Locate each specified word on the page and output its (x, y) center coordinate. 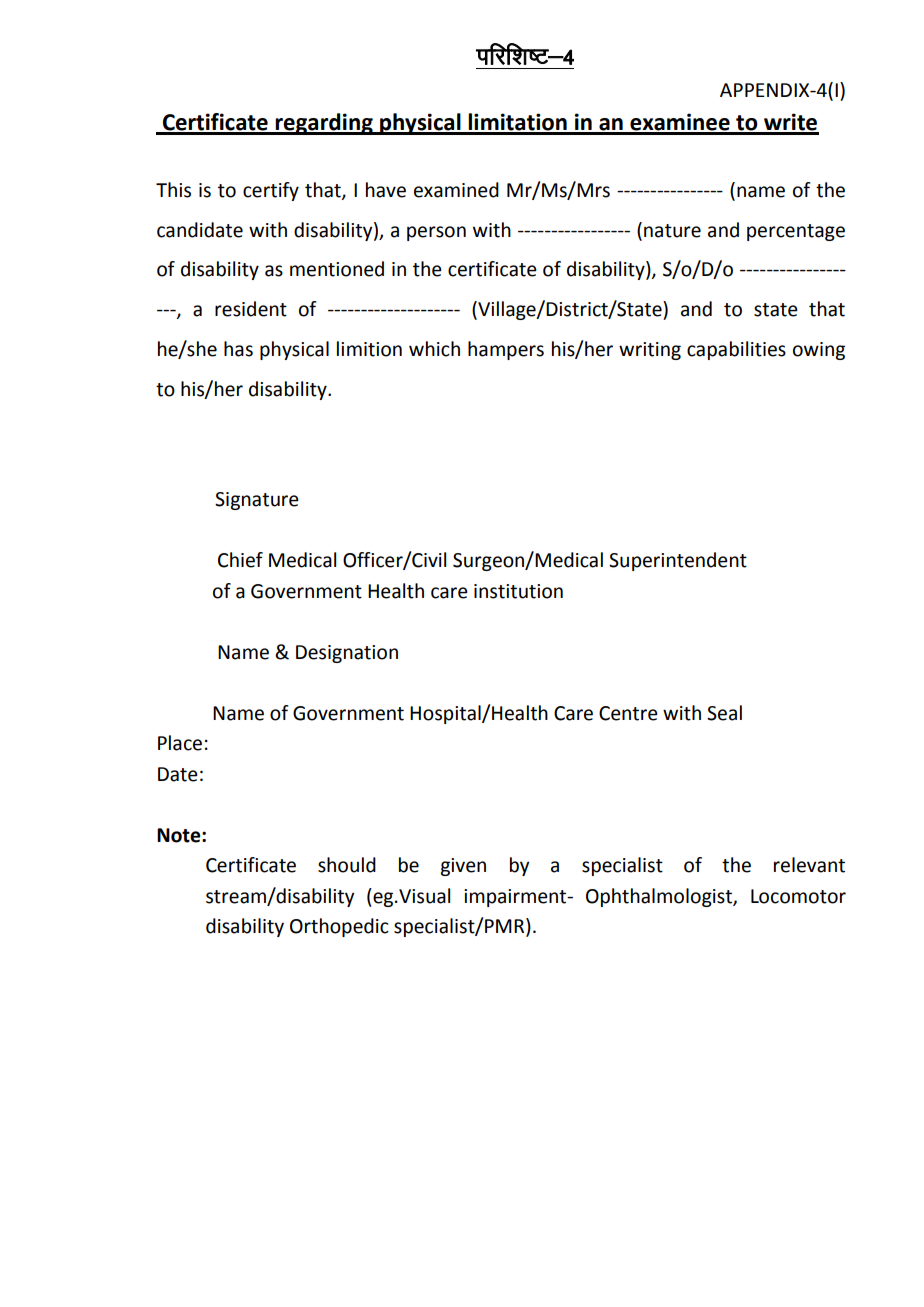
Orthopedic (339, 927)
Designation (347, 654)
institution (518, 591)
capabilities (736, 350)
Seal (724, 713)
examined (456, 190)
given (463, 867)
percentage (796, 232)
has (238, 349)
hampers (506, 350)
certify (271, 191)
